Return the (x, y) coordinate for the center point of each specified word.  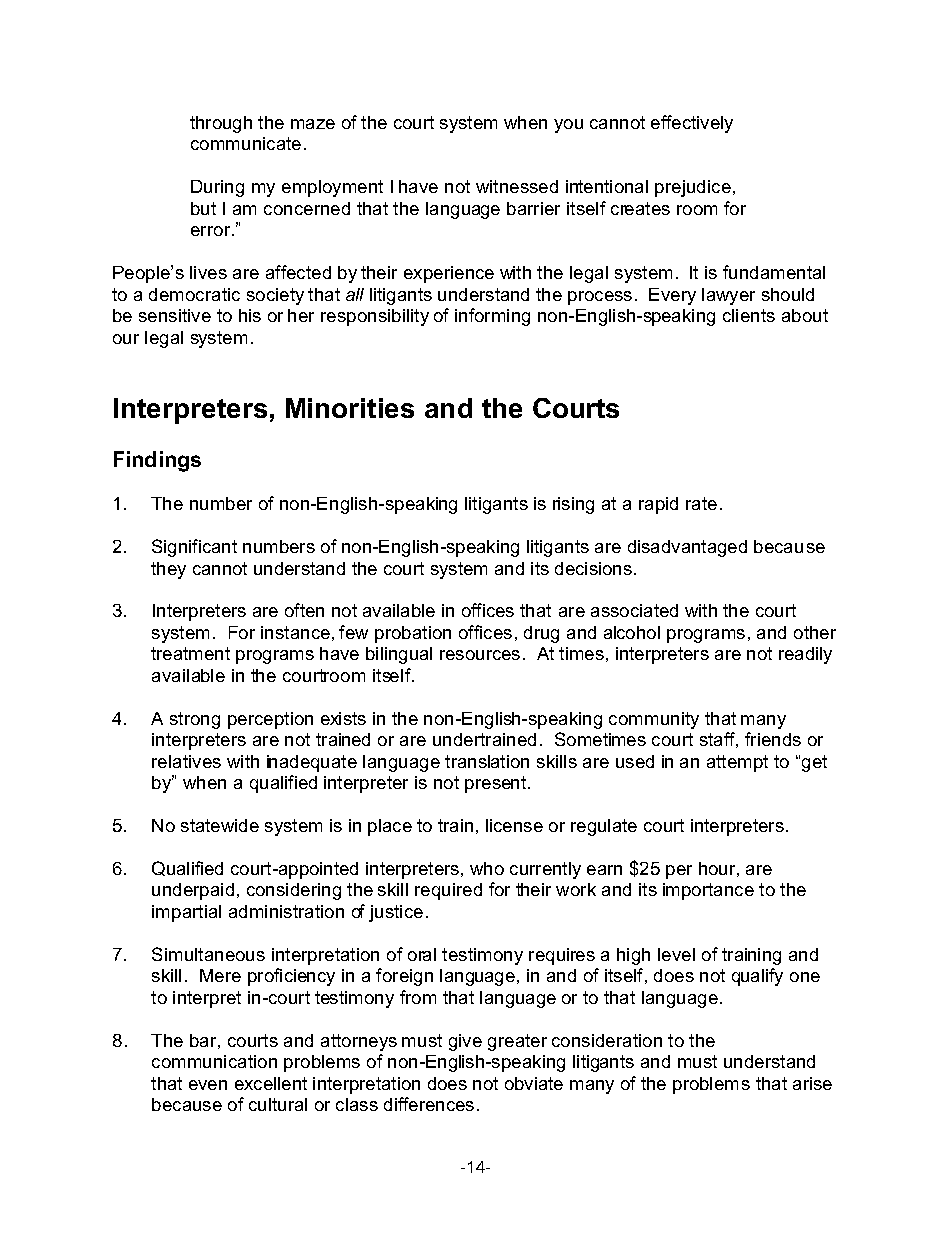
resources (480, 655)
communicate (246, 143)
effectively (692, 124)
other (815, 632)
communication (214, 1061)
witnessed (517, 186)
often (304, 610)
